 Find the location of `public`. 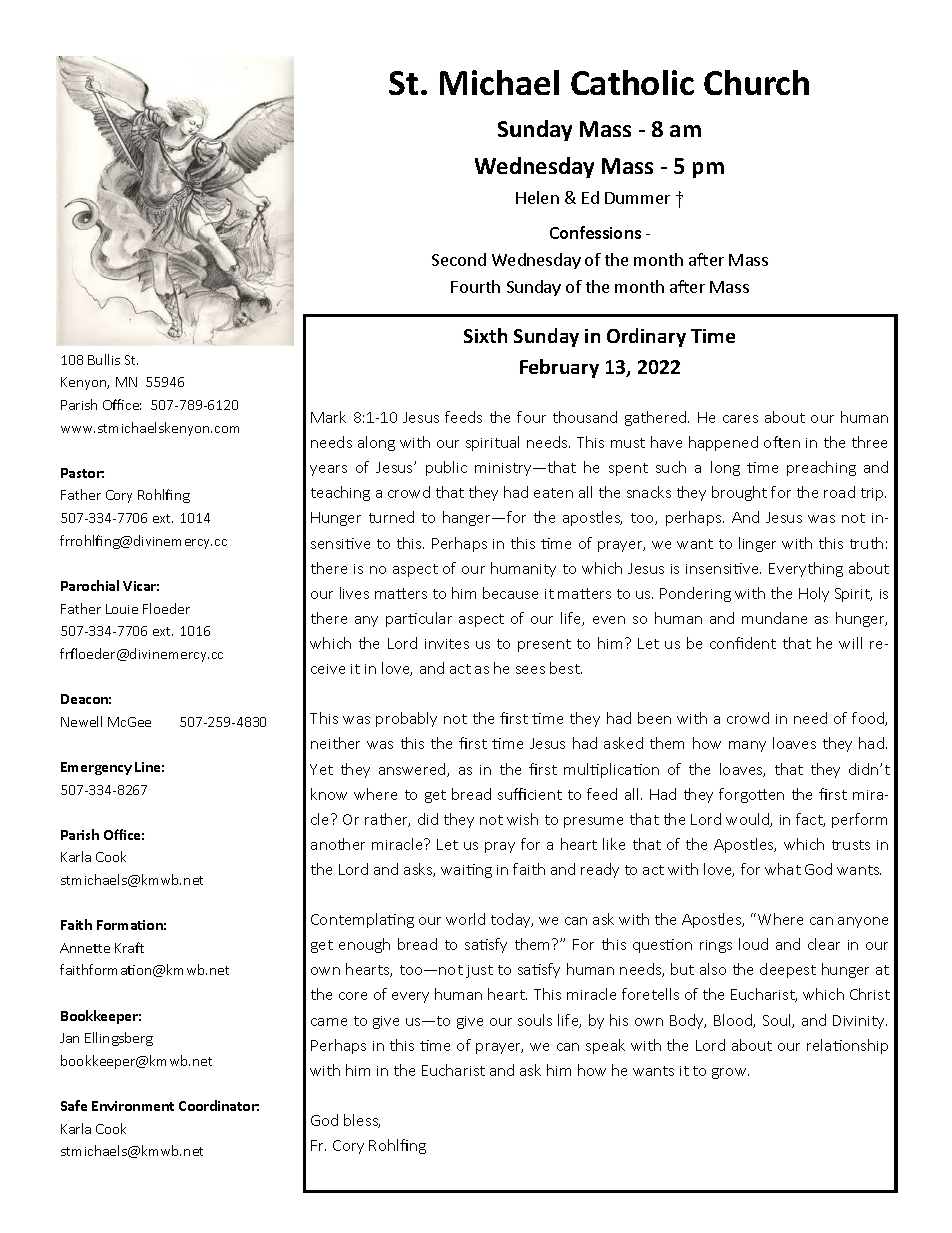

public is located at coordinates (446, 468).
